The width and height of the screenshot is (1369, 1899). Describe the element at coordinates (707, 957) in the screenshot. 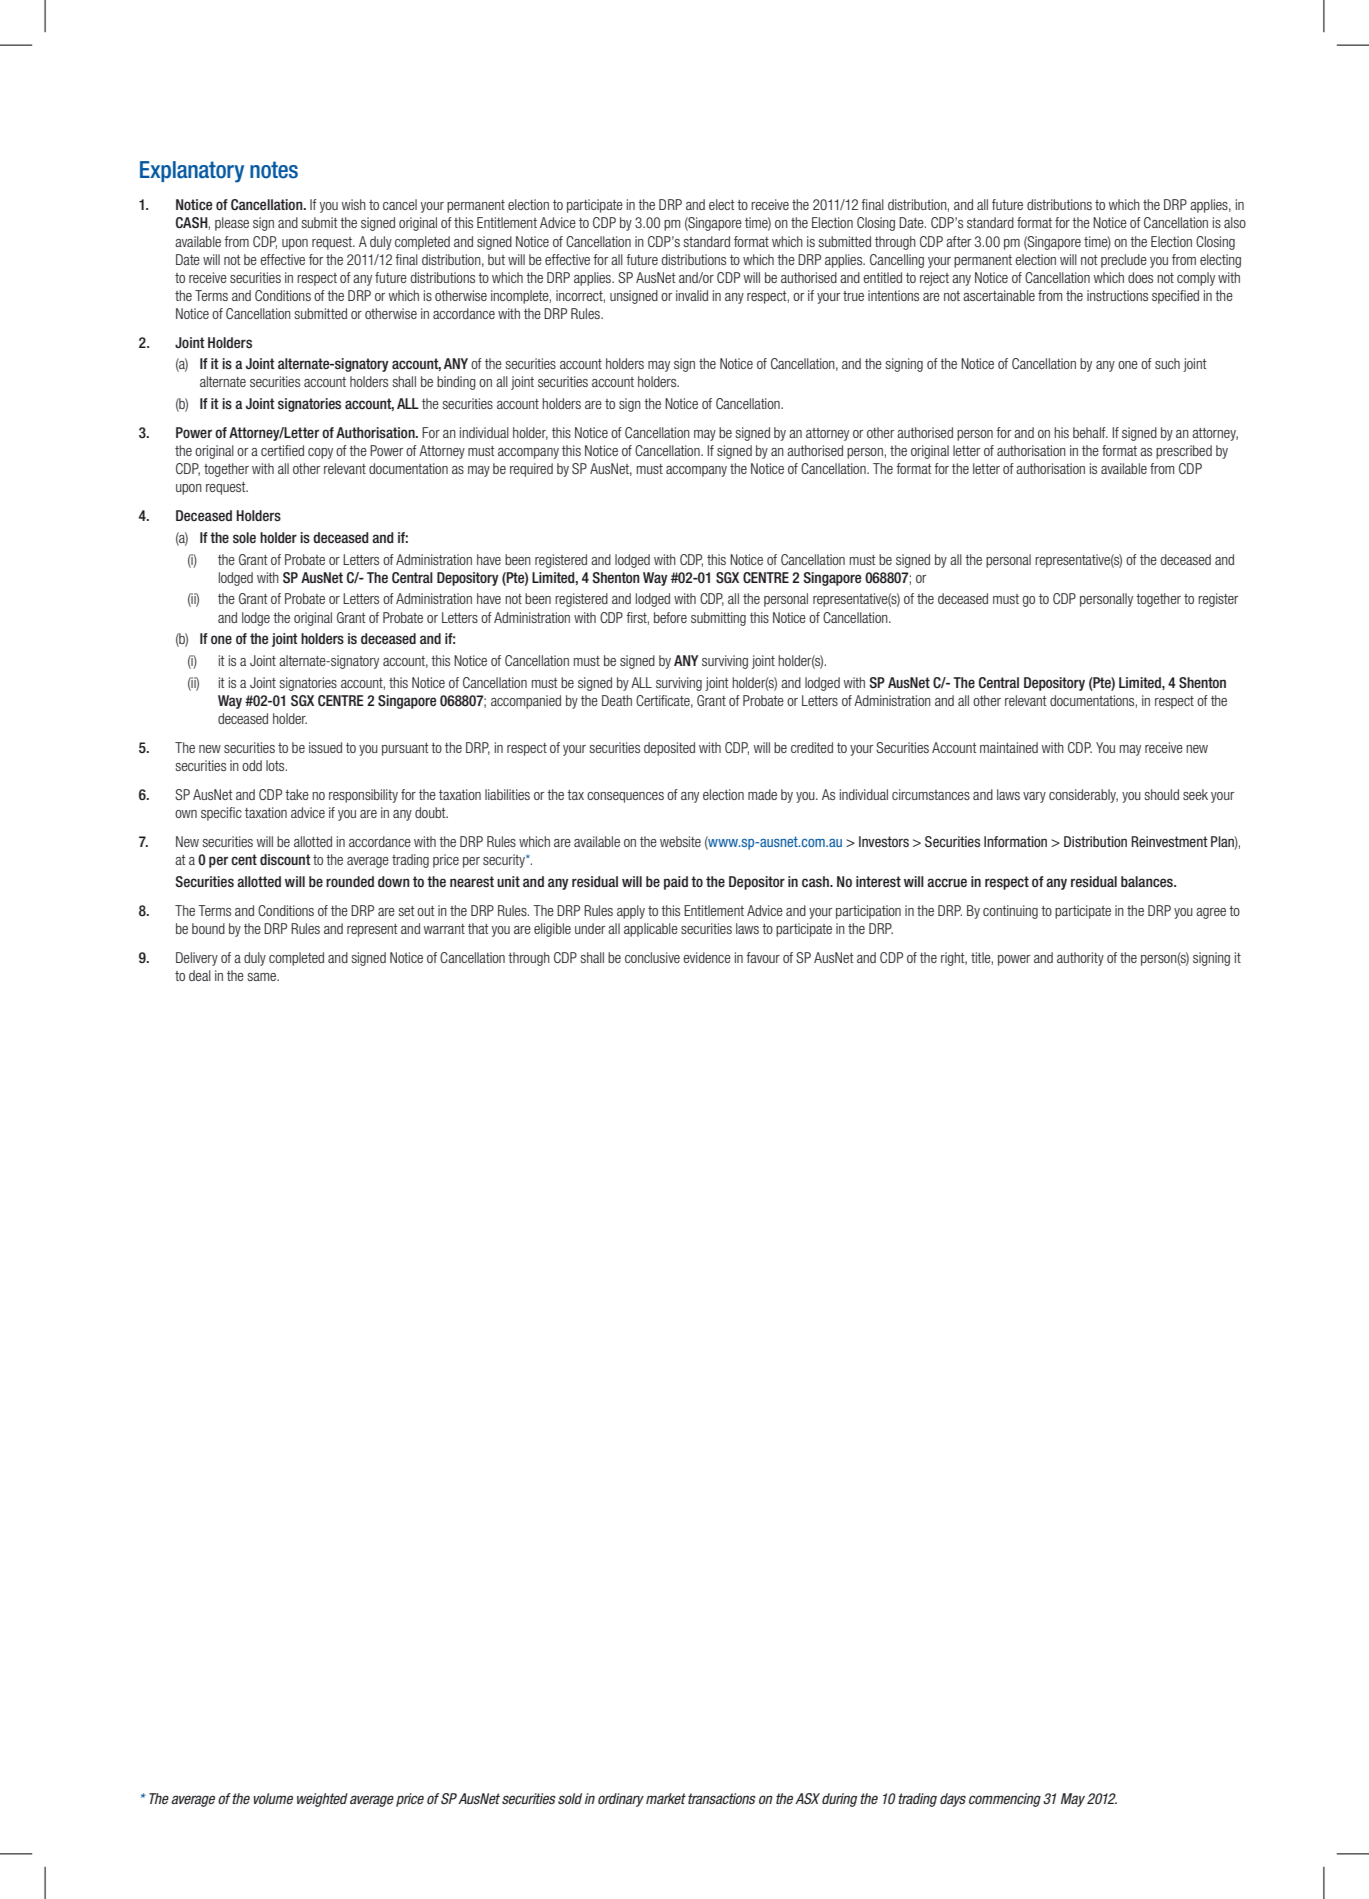

I see `evidence` at that location.
